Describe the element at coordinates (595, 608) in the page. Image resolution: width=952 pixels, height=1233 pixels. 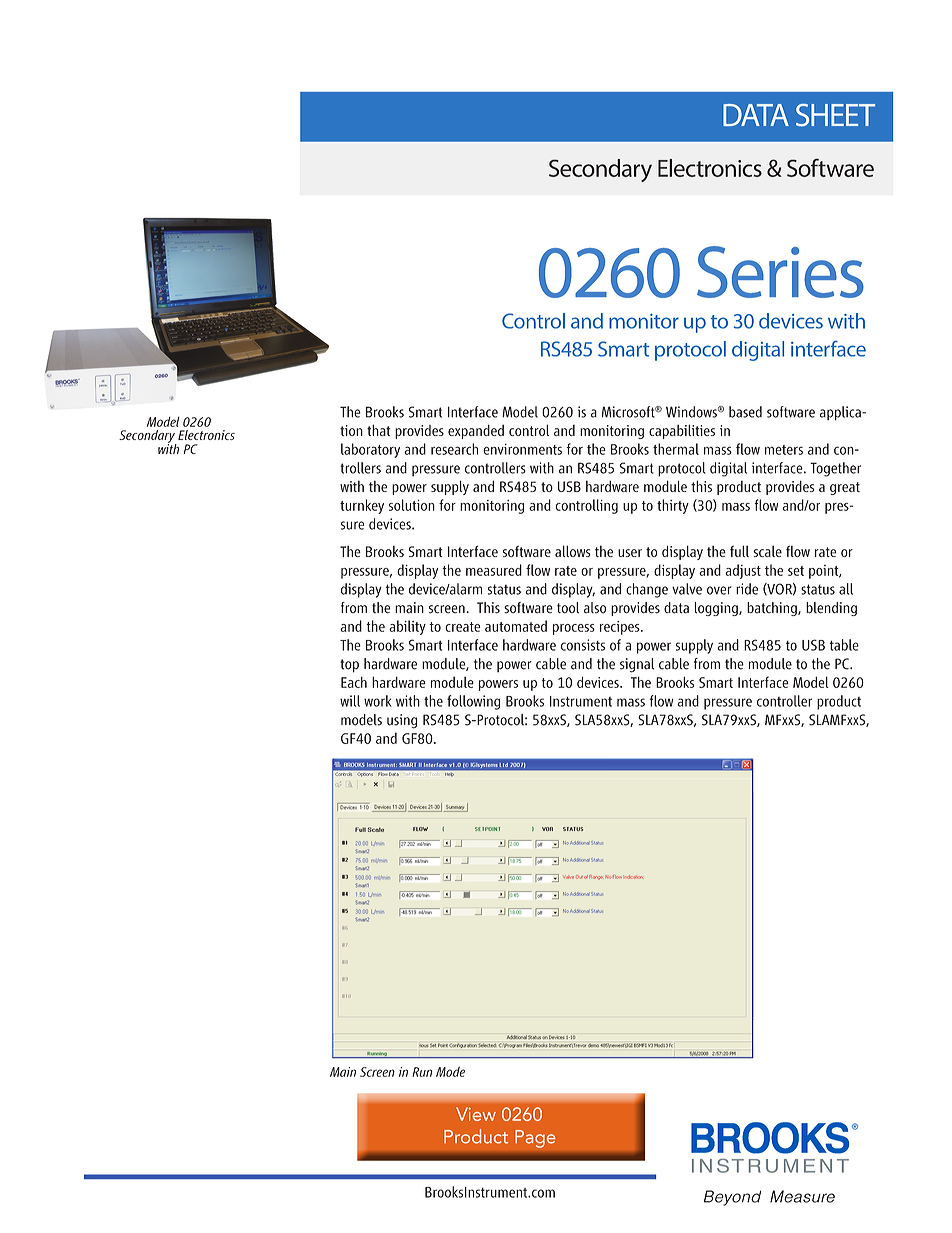
I see `also` at that location.
